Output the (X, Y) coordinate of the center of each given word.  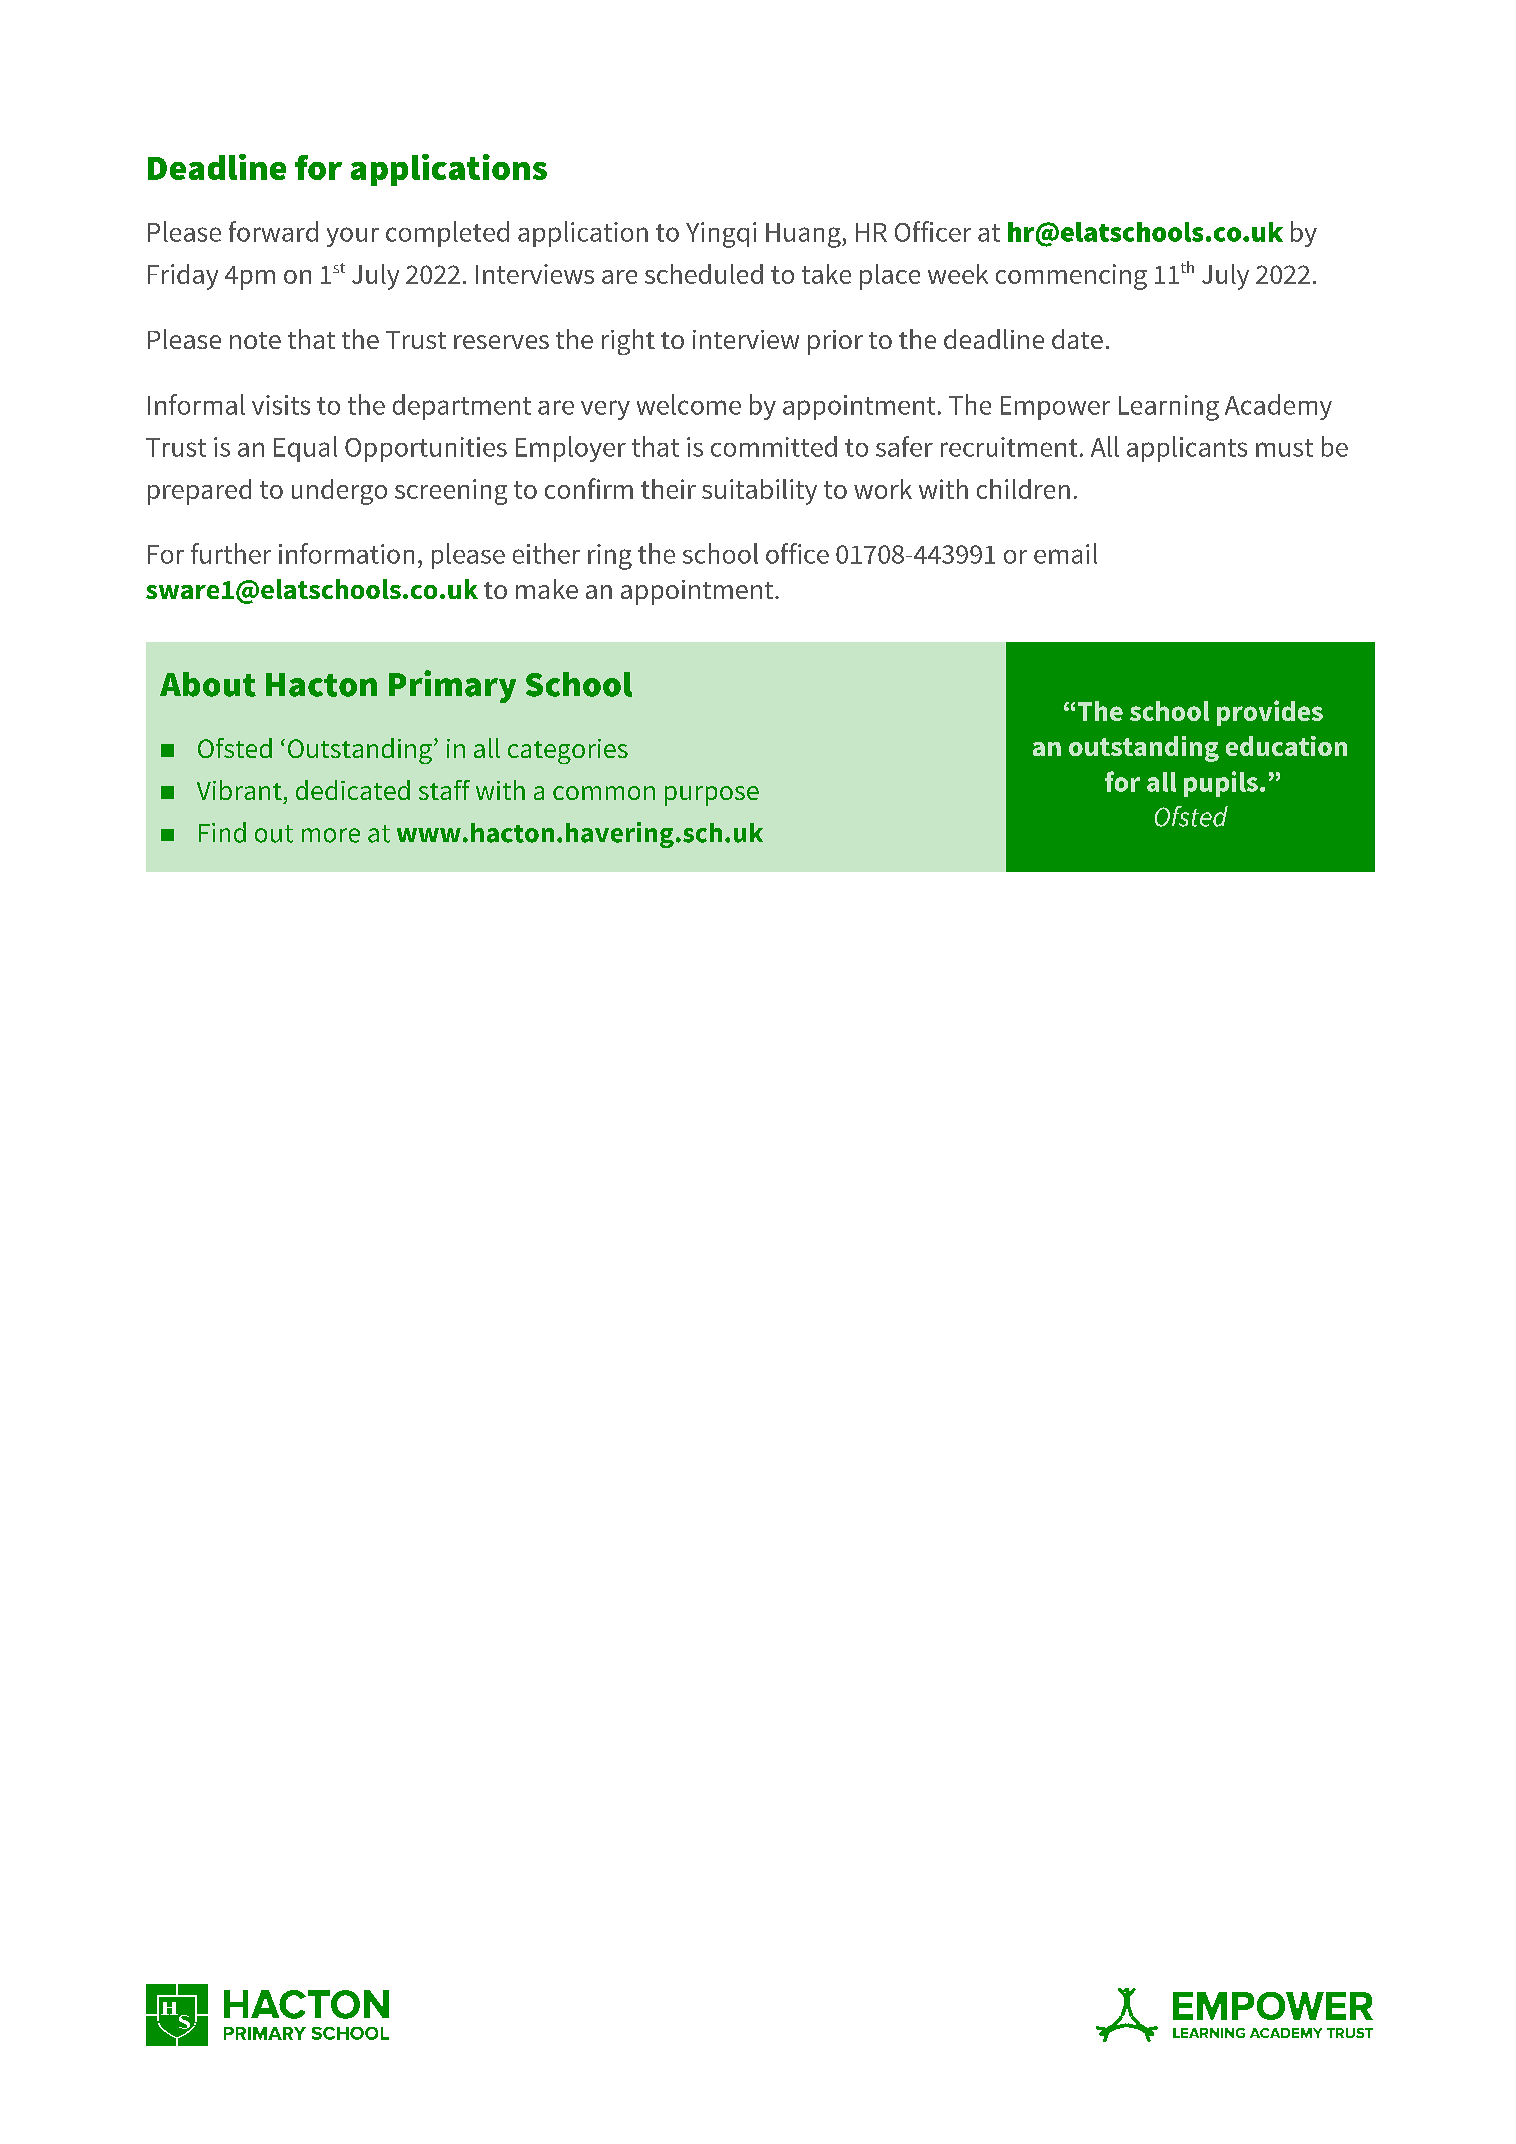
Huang (804, 235)
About (208, 684)
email (1065, 553)
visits (281, 405)
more (331, 835)
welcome (689, 404)
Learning (1169, 408)
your (353, 237)
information (346, 553)
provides (1270, 713)
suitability (759, 492)
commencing (1071, 277)
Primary (452, 686)
